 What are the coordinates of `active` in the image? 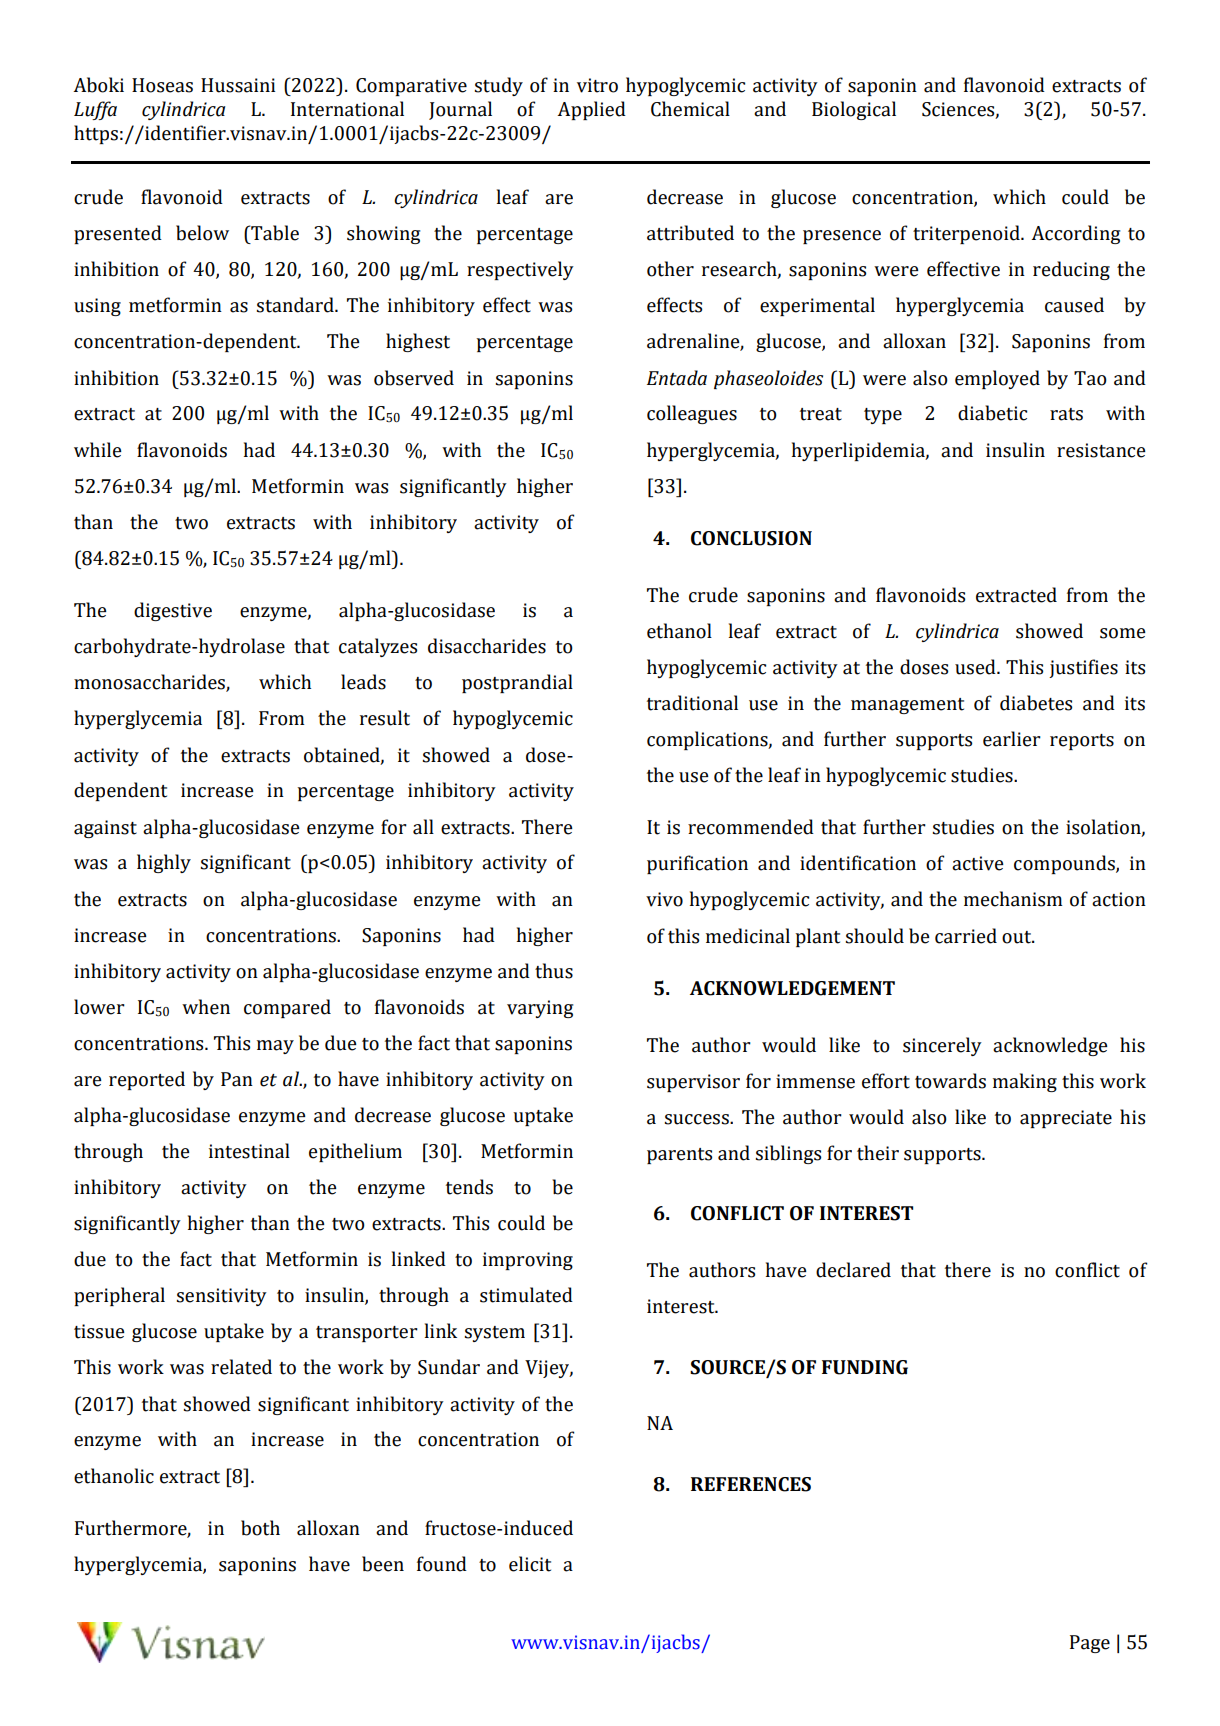 It's located at (978, 863).
